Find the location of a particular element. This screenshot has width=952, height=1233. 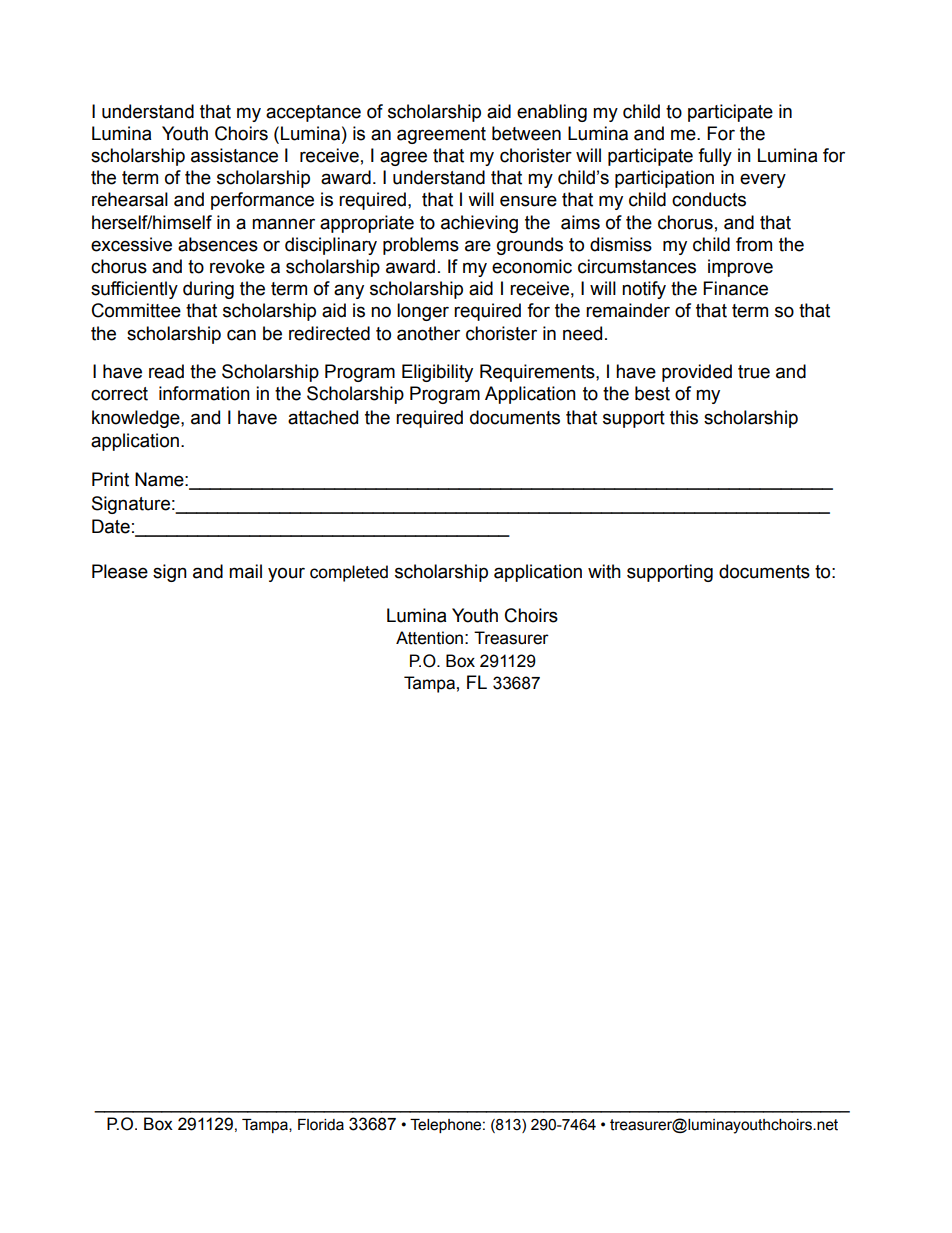

between is located at coordinates (526, 133).
